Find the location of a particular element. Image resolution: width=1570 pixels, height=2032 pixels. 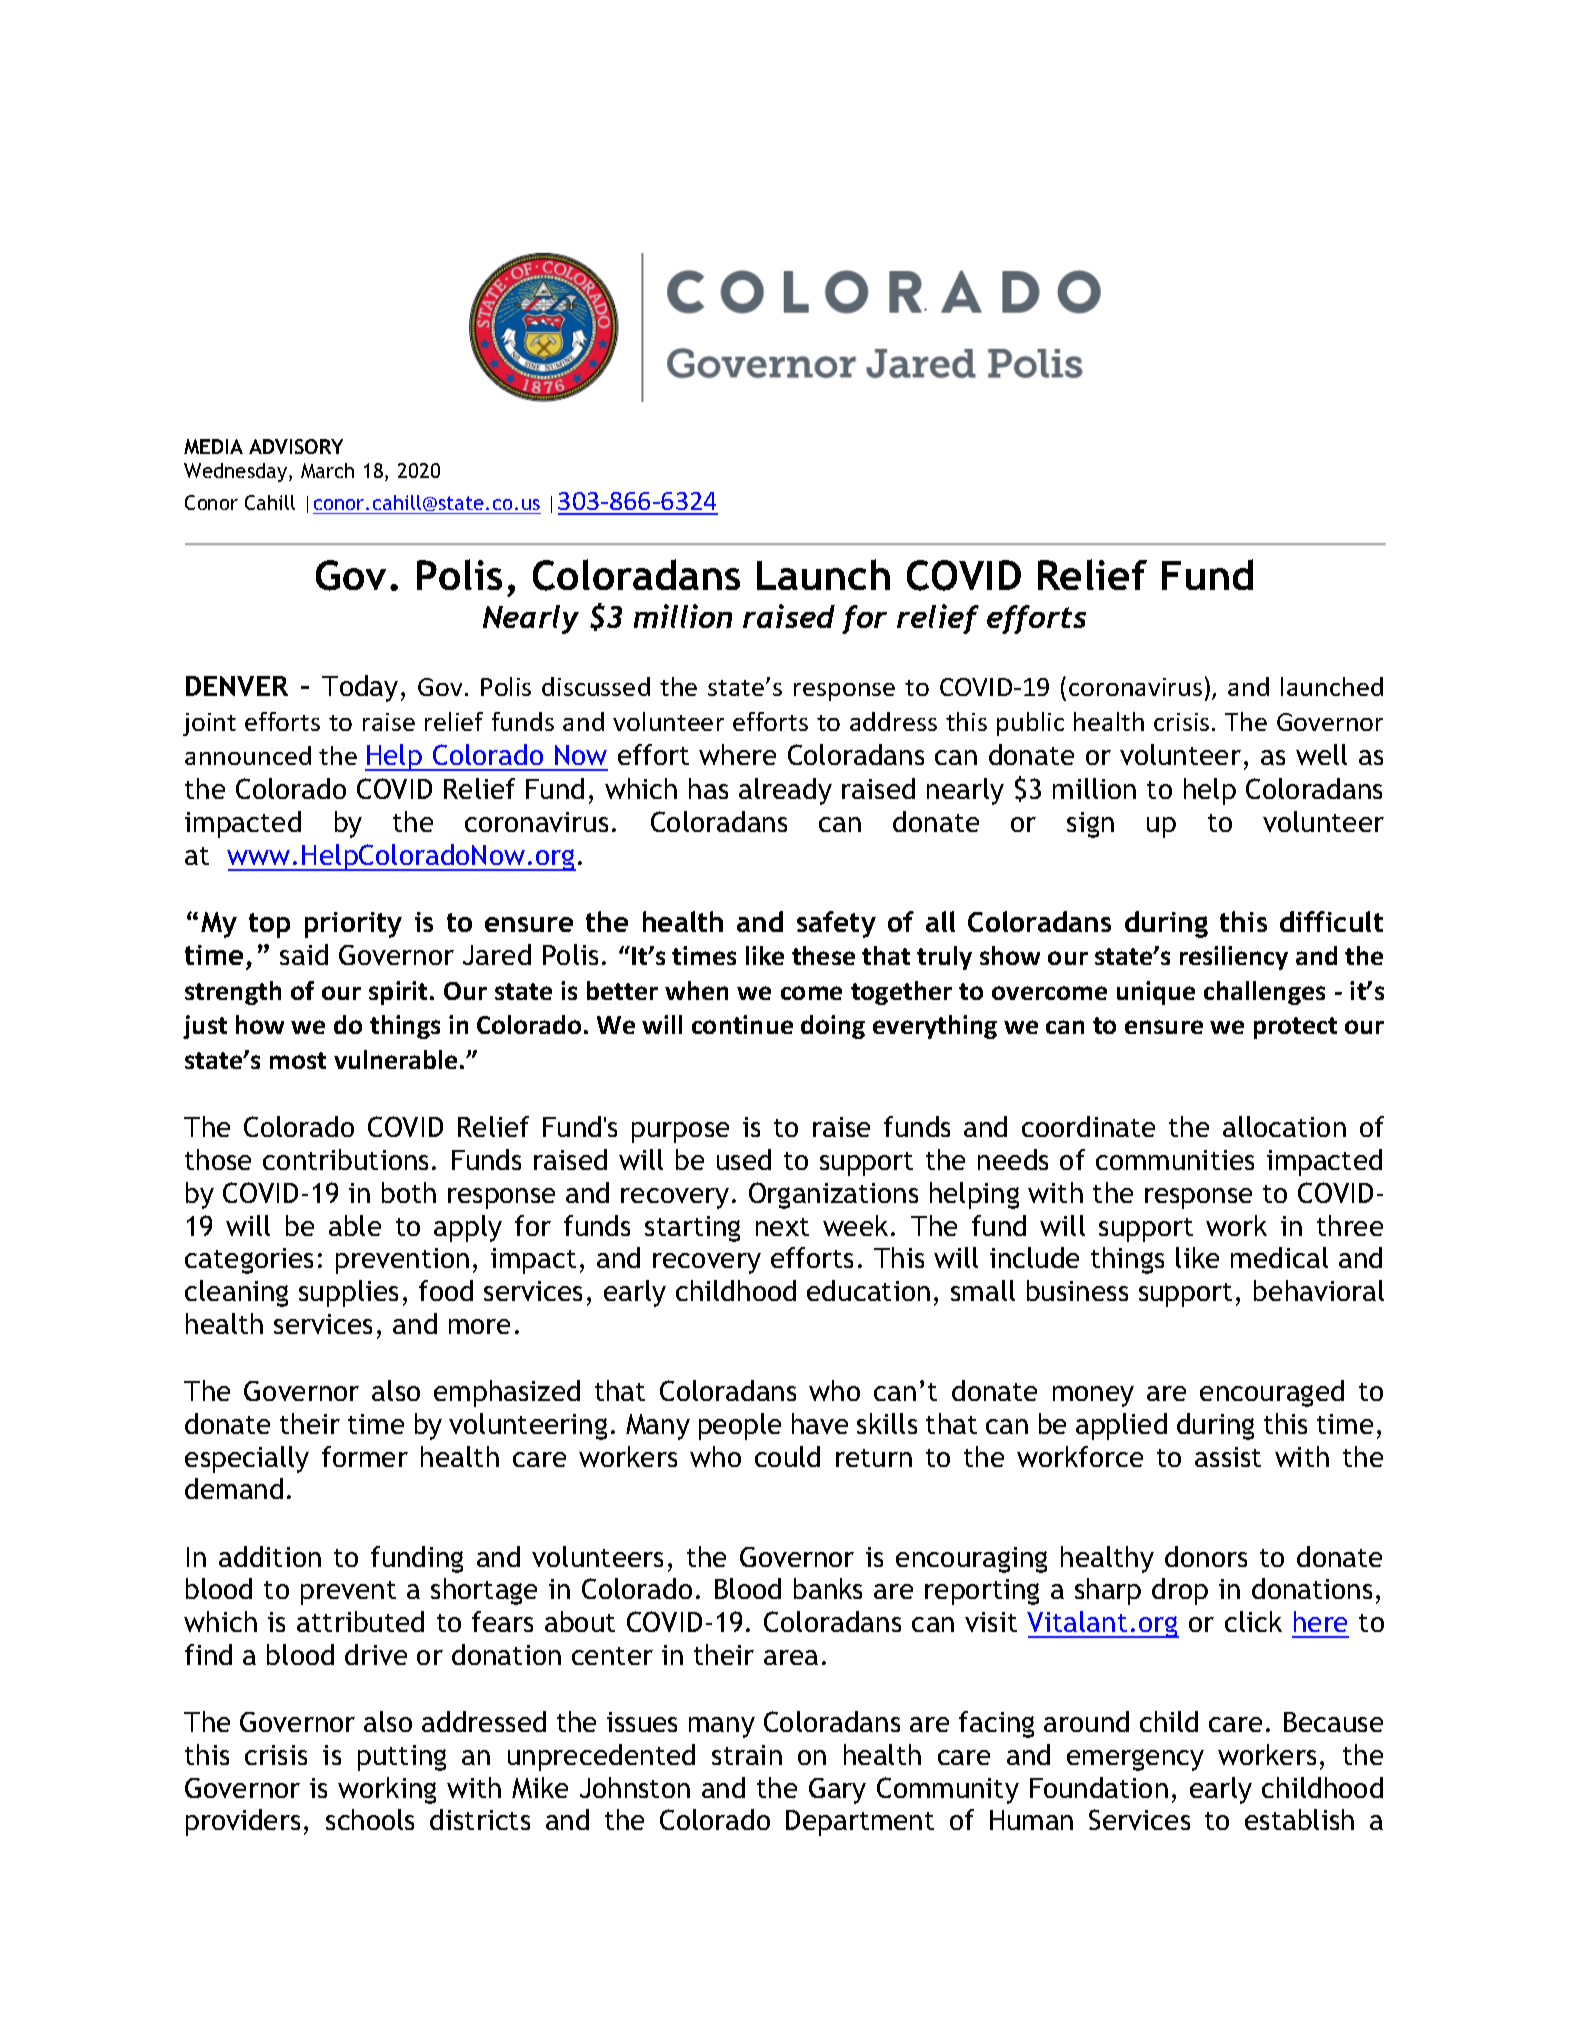

March is located at coordinates (327, 470).
